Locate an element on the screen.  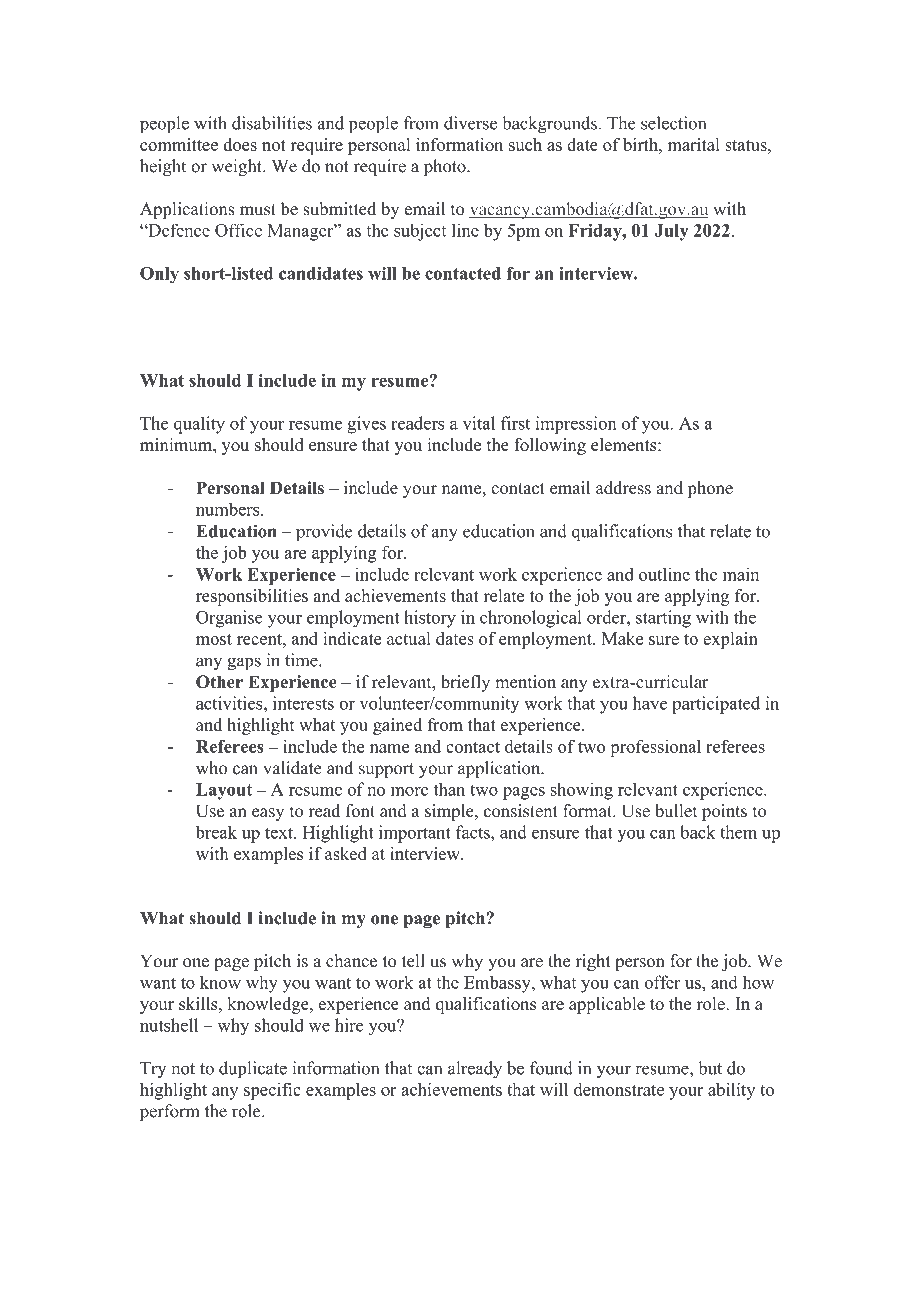
history is located at coordinates (430, 619).
